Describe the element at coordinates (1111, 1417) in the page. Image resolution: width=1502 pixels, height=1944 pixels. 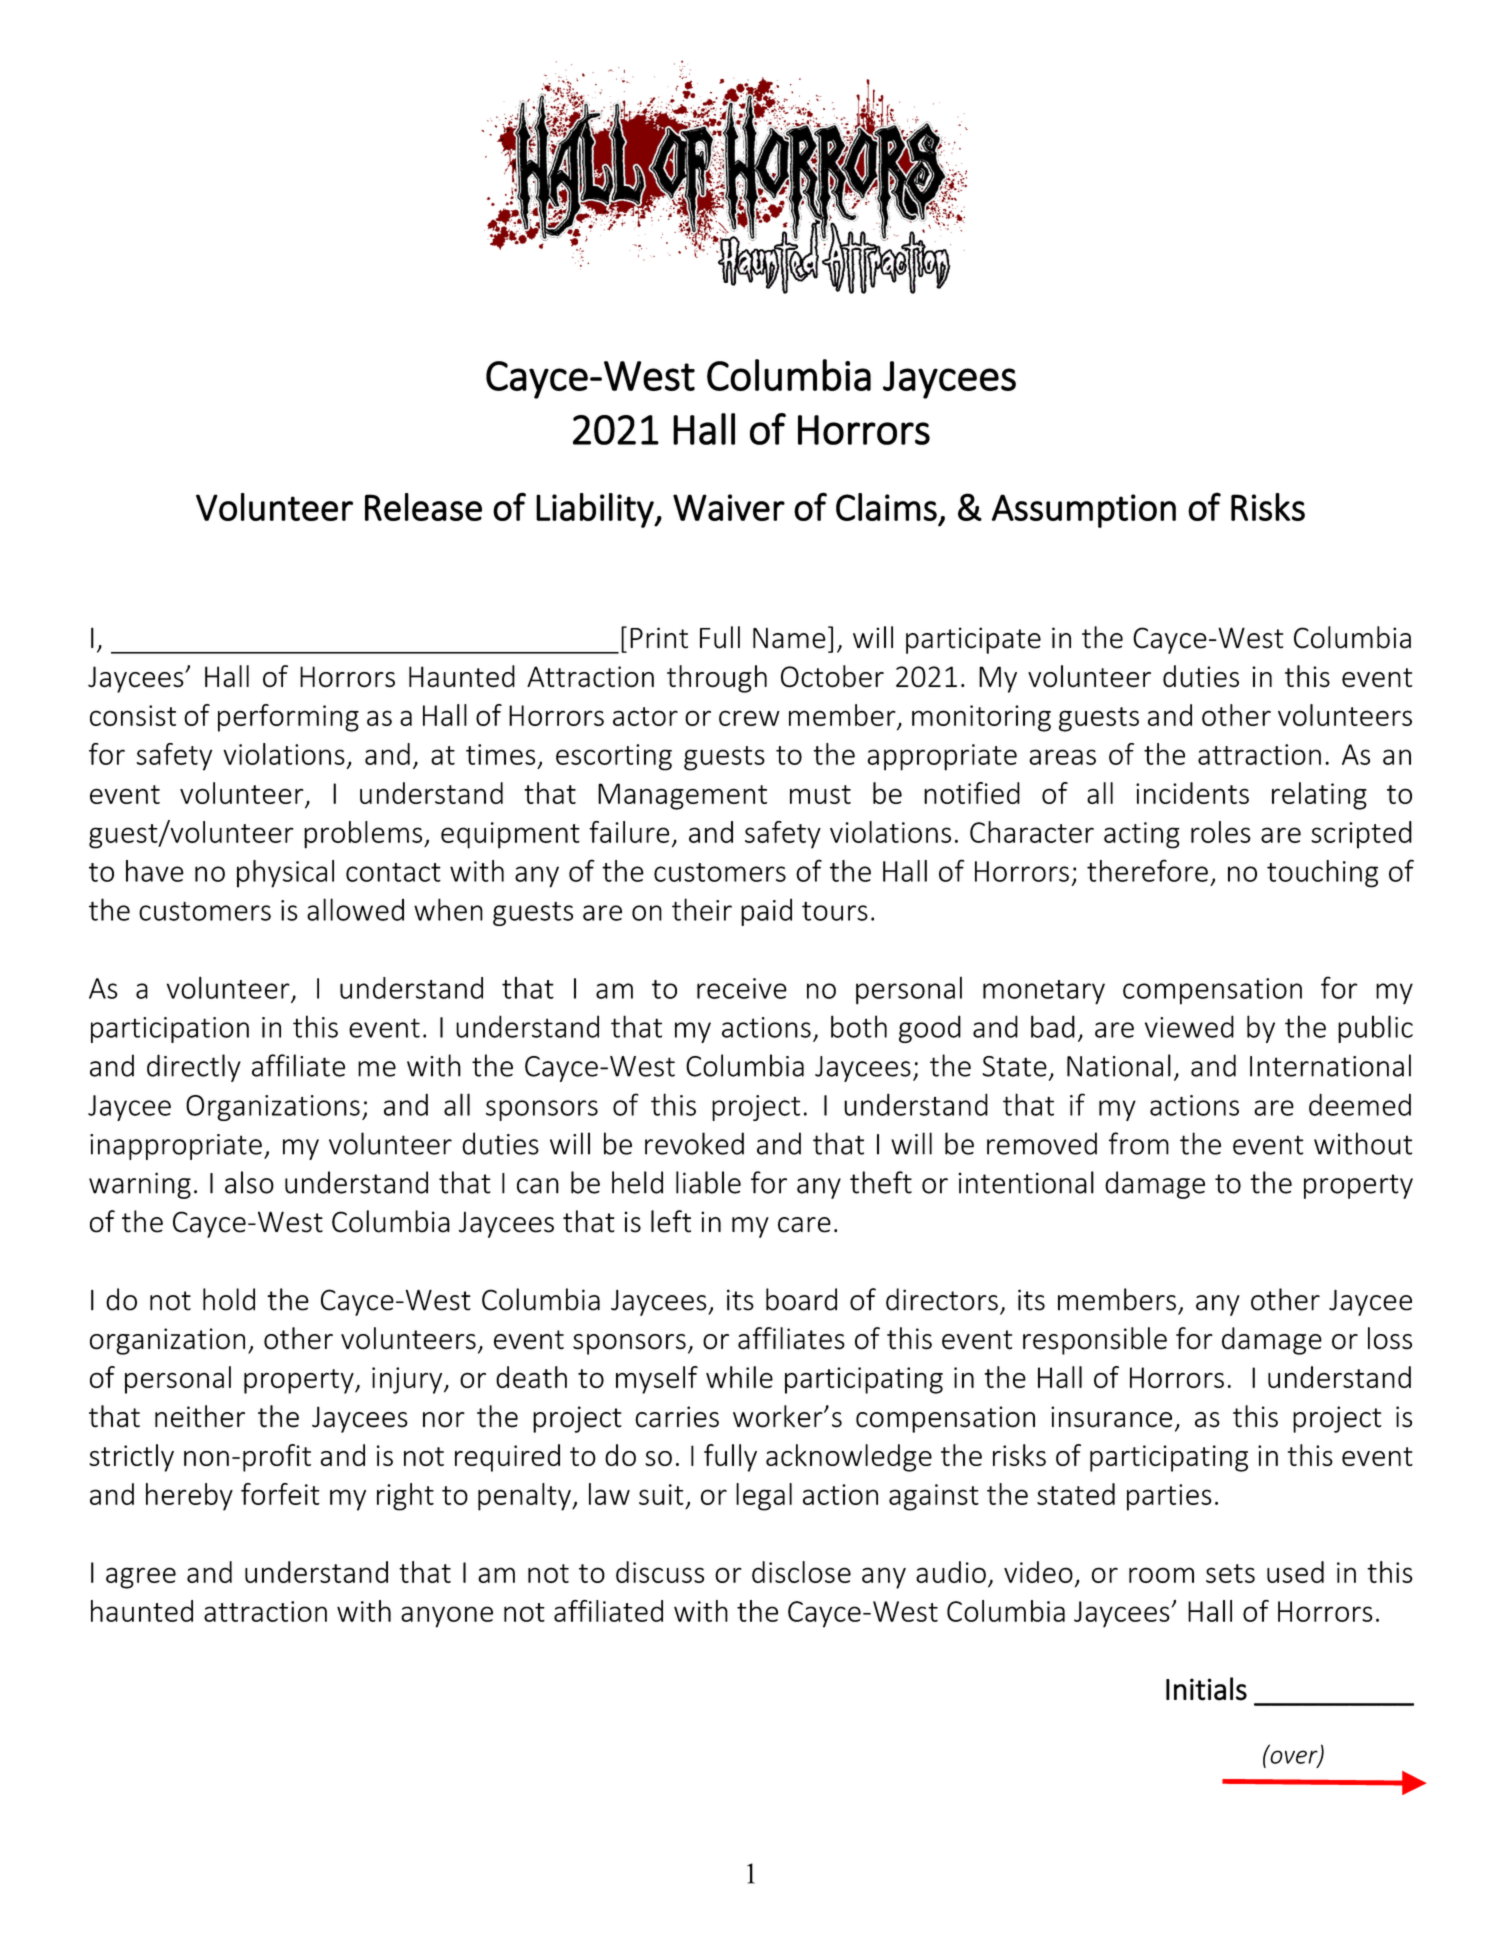
I see `insurance` at that location.
